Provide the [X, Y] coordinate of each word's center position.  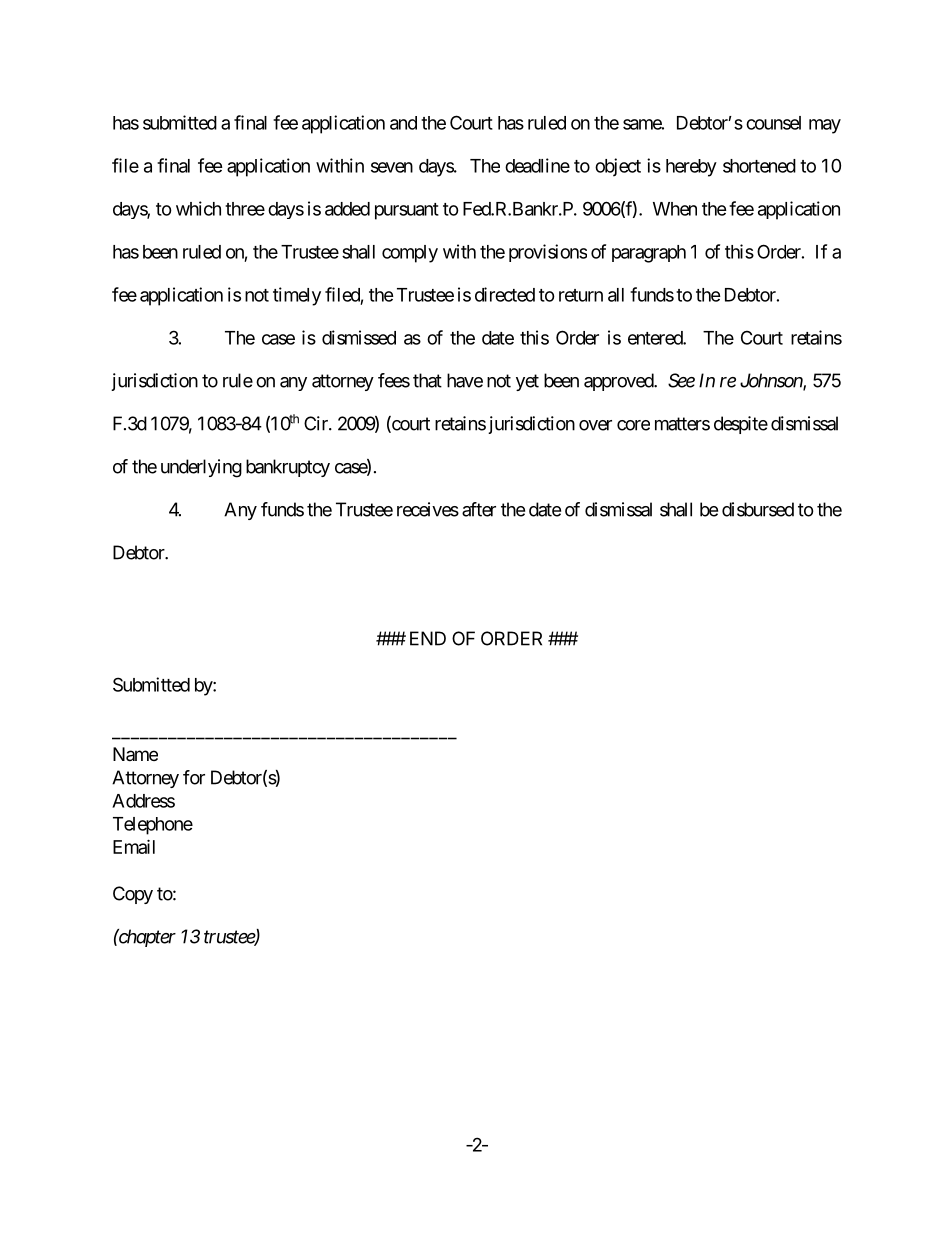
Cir [317, 423]
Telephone [153, 826]
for [194, 777]
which [198, 208]
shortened [759, 166]
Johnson [772, 381]
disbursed [758, 509]
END [428, 638]
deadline [537, 165]
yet [527, 382]
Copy [133, 895]
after [479, 509]
